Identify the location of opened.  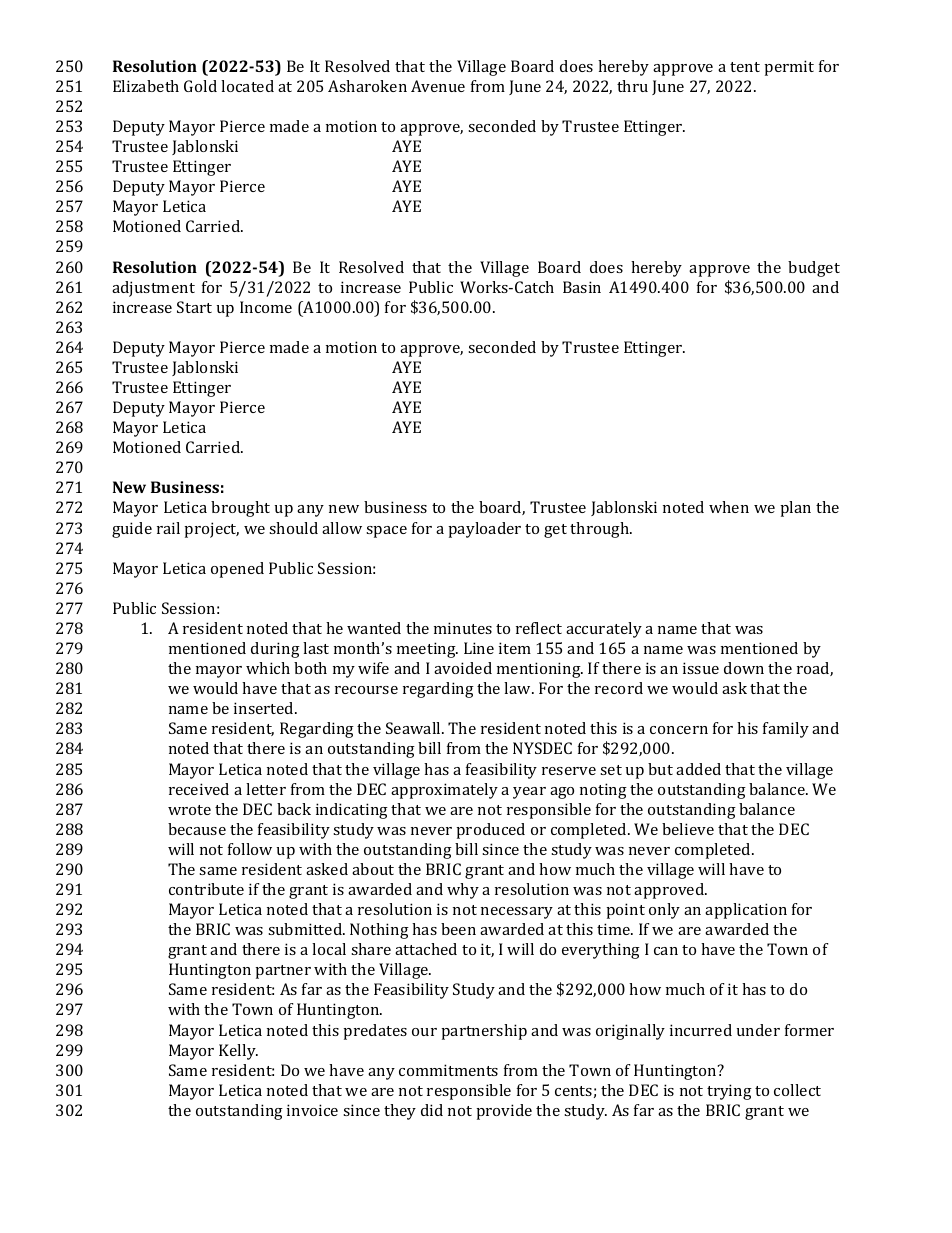
(237, 570).
